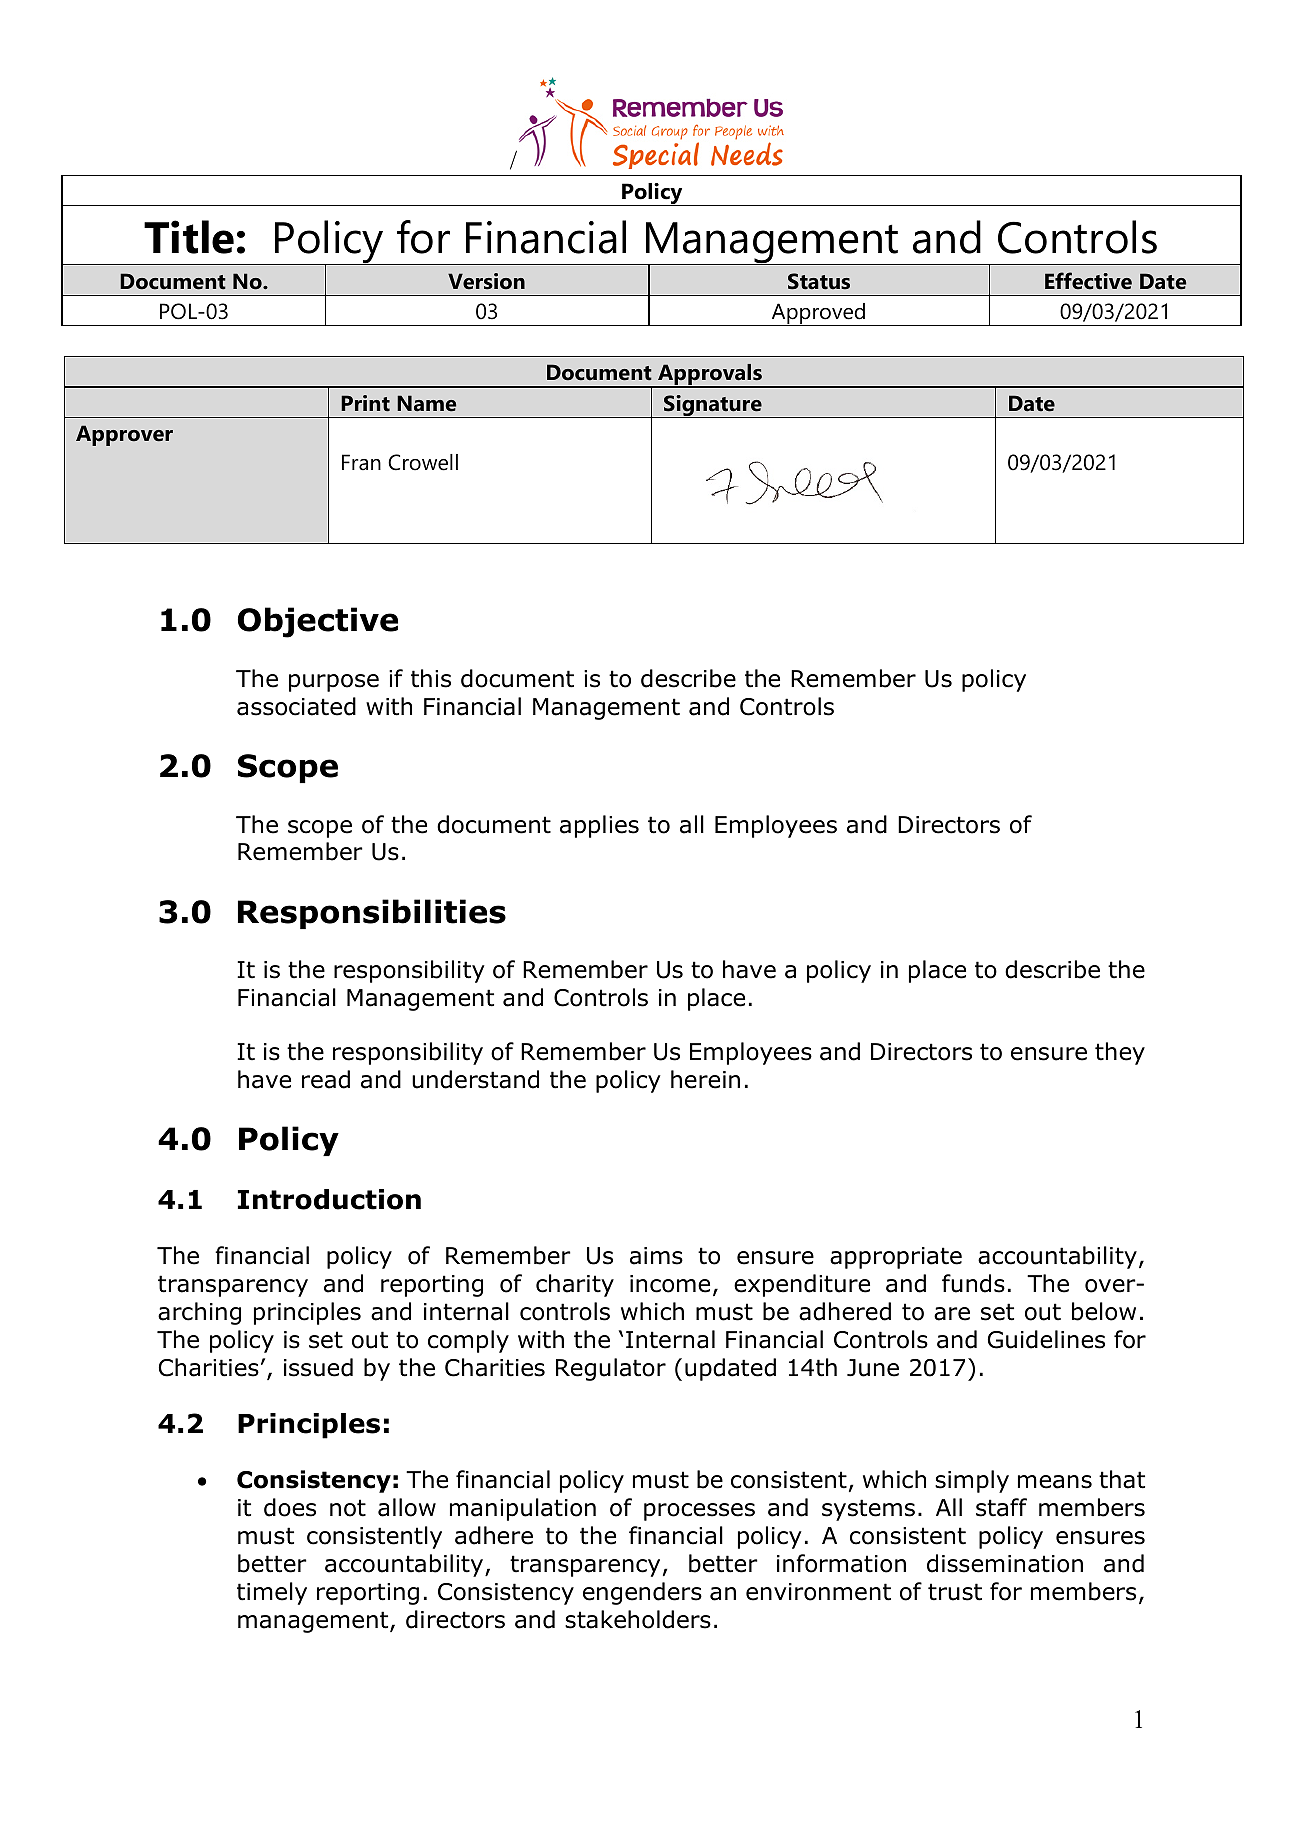 Image resolution: width=1303 pixels, height=1842 pixels. I want to click on Guidelines, so click(1046, 1339).
